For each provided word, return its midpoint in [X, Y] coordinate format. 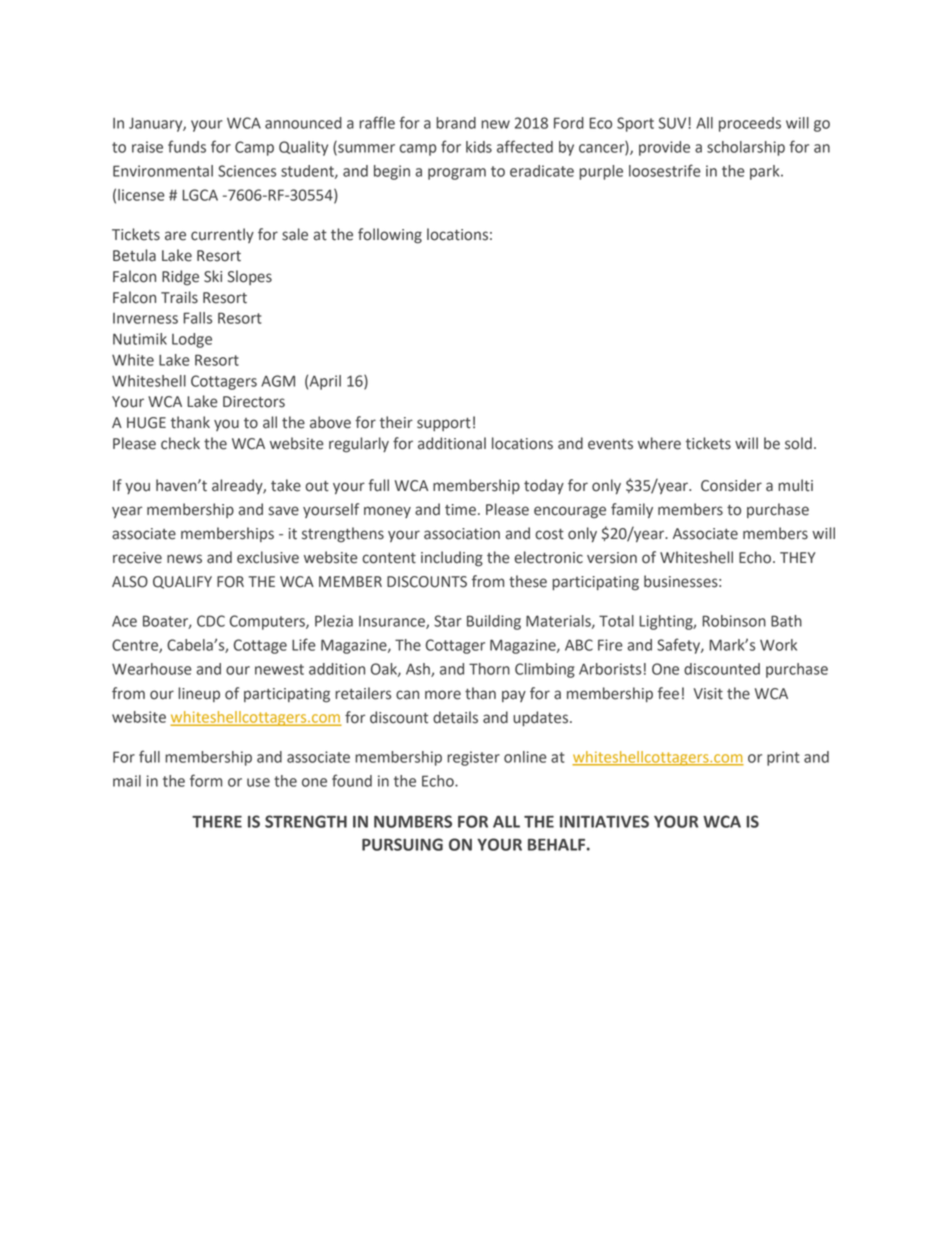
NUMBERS [413, 821]
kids [479, 147]
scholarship [746, 148]
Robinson [734, 621]
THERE [217, 822]
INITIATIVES [604, 821]
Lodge [192, 340]
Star [448, 621]
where [659, 443]
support [444, 424]
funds [187, 146]
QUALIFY [182, 582]
